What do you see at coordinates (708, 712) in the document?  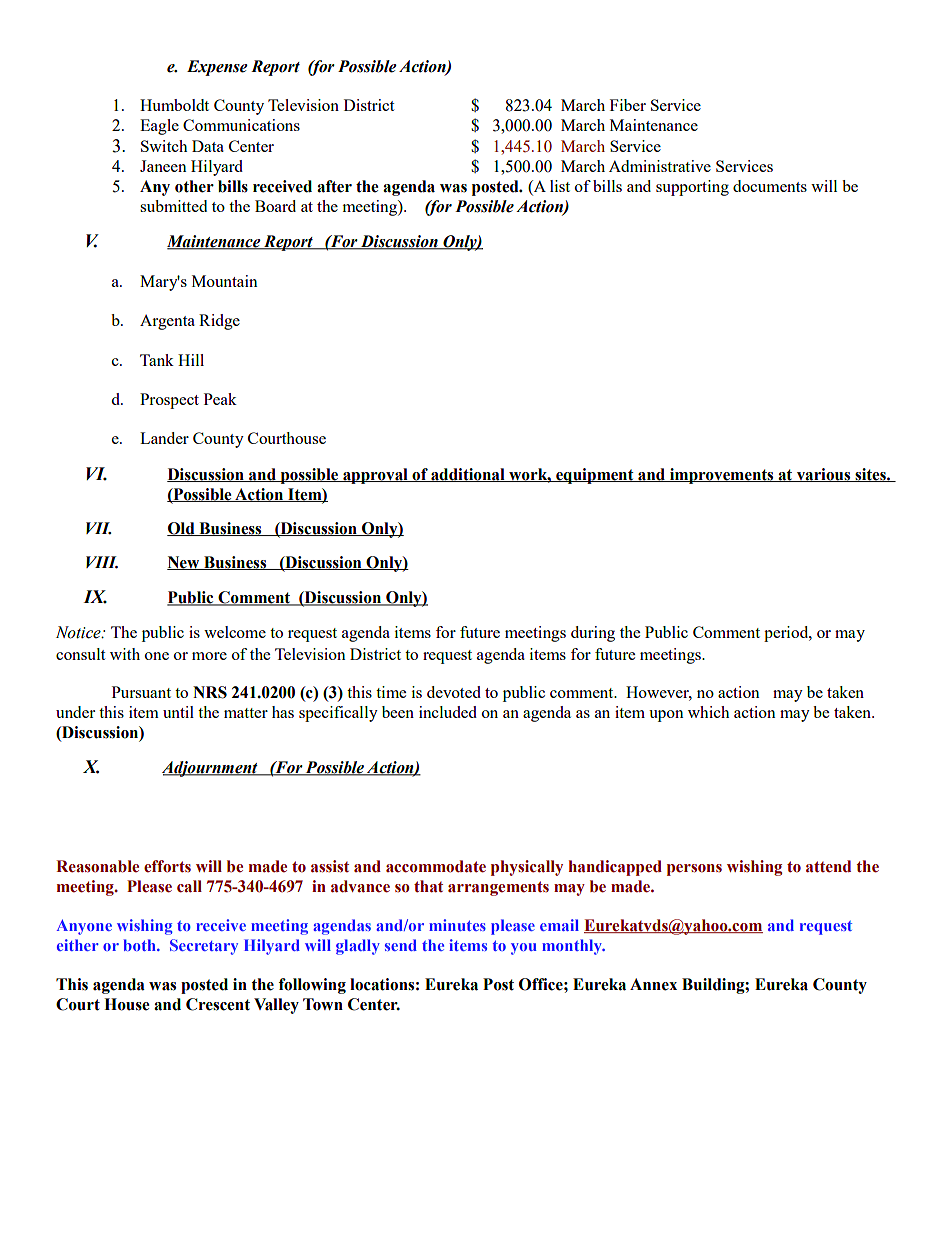 I see `which` at bounding box center [708, 712].
